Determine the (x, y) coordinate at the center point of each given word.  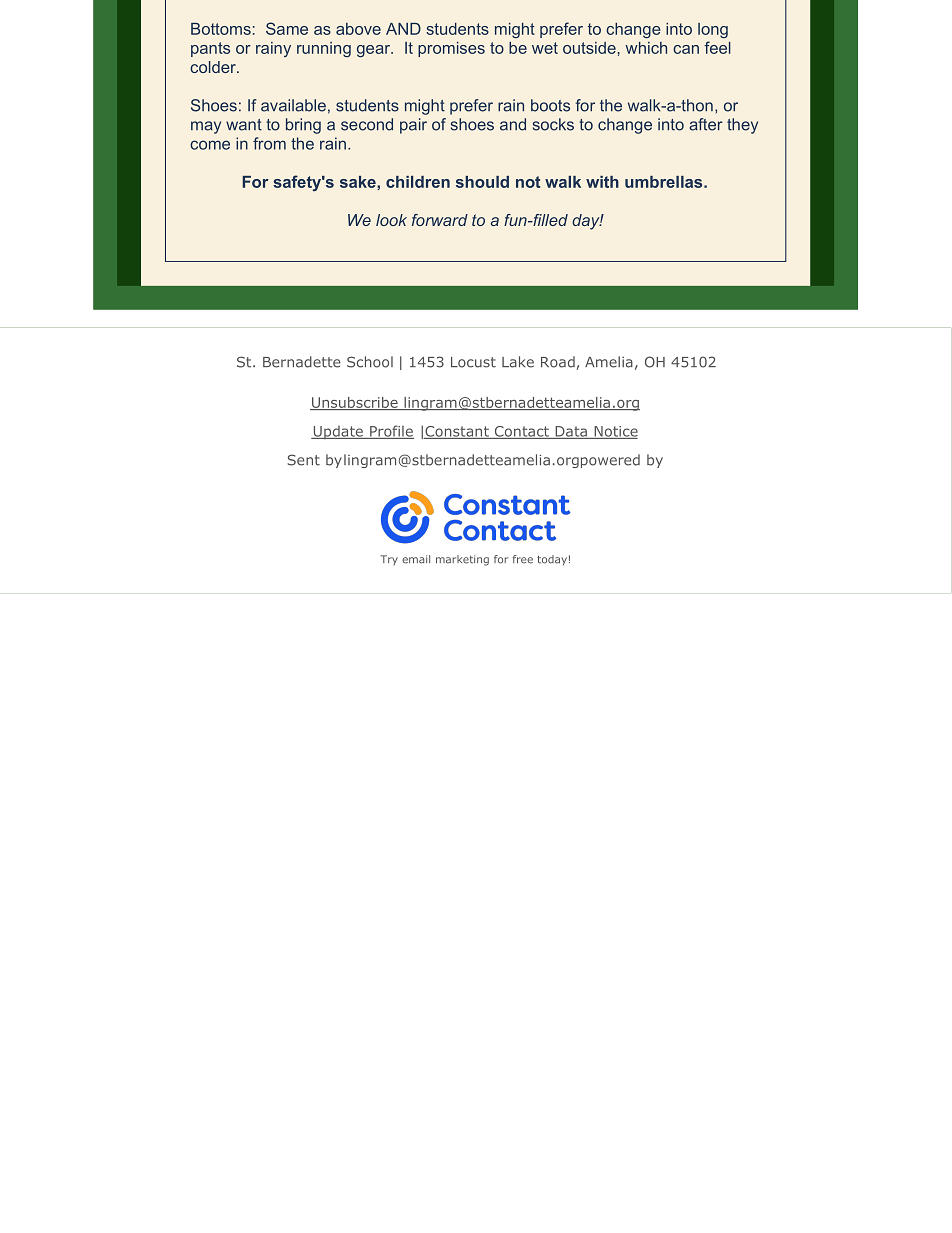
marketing (462, 560)
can (686, 49)
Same (287, 28)
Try (389, 560)
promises (451, 49)
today (552, 560)
